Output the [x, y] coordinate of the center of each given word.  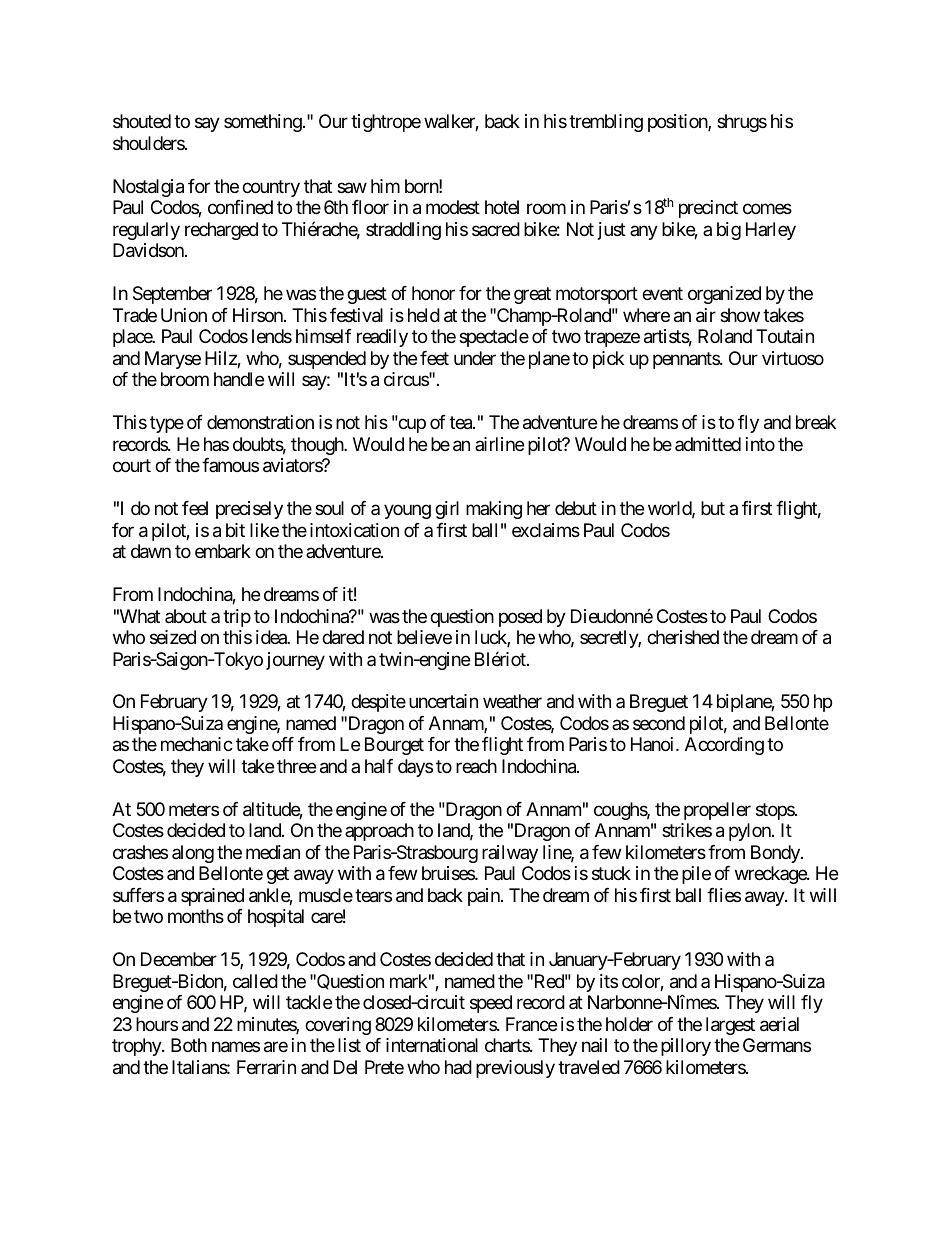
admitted [708, 444]
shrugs [742, 123]
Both [189, 1045]
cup [411, 426]
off [283, 744]
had [458, 1067]
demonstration [260, 422]
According [724, 746]
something [263, 123]
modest [453, 207]
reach [476, 766]
